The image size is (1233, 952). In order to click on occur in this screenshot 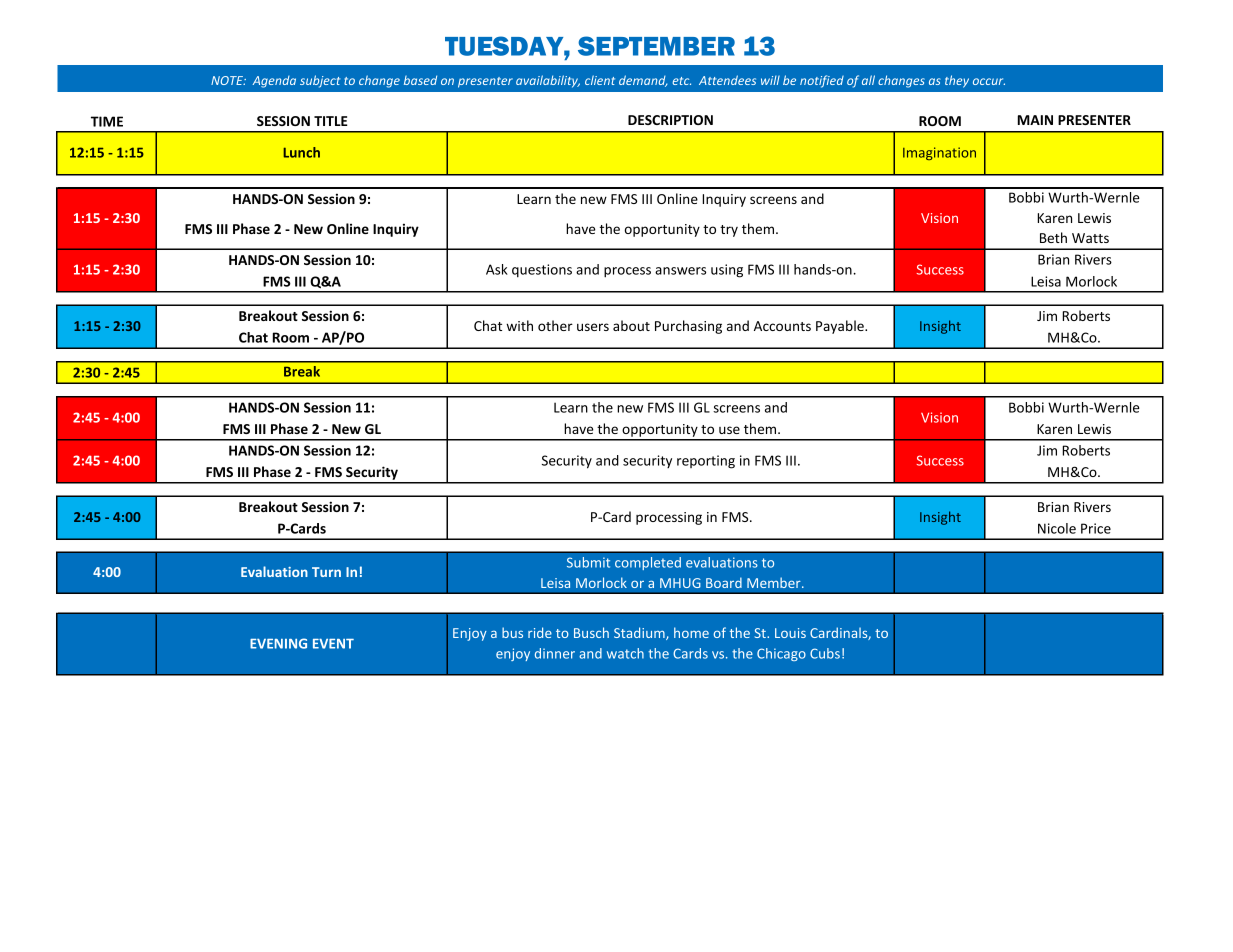, I will do `click(989, 81)`.
